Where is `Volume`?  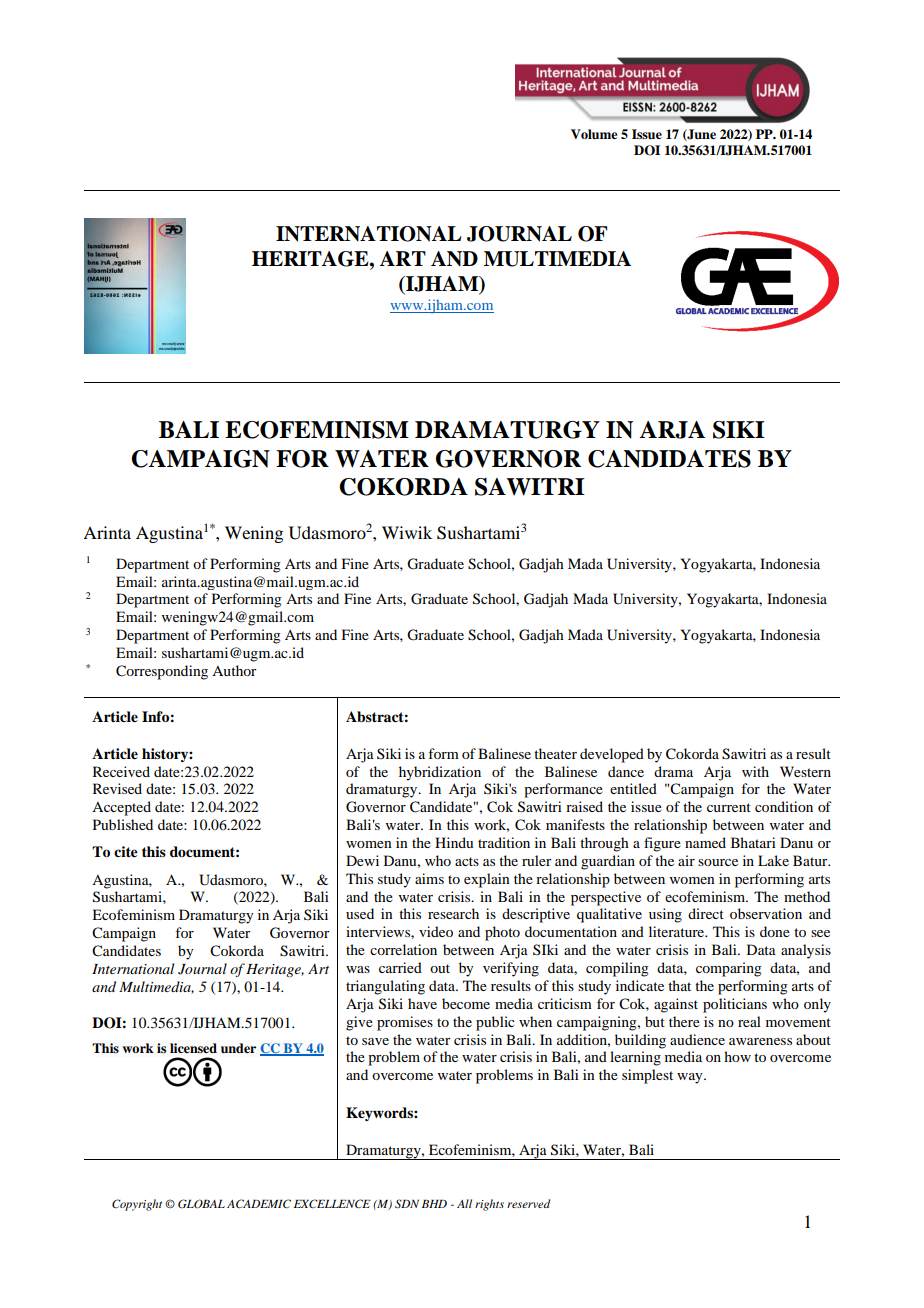
Volume is located at coordinates (594, 134).
